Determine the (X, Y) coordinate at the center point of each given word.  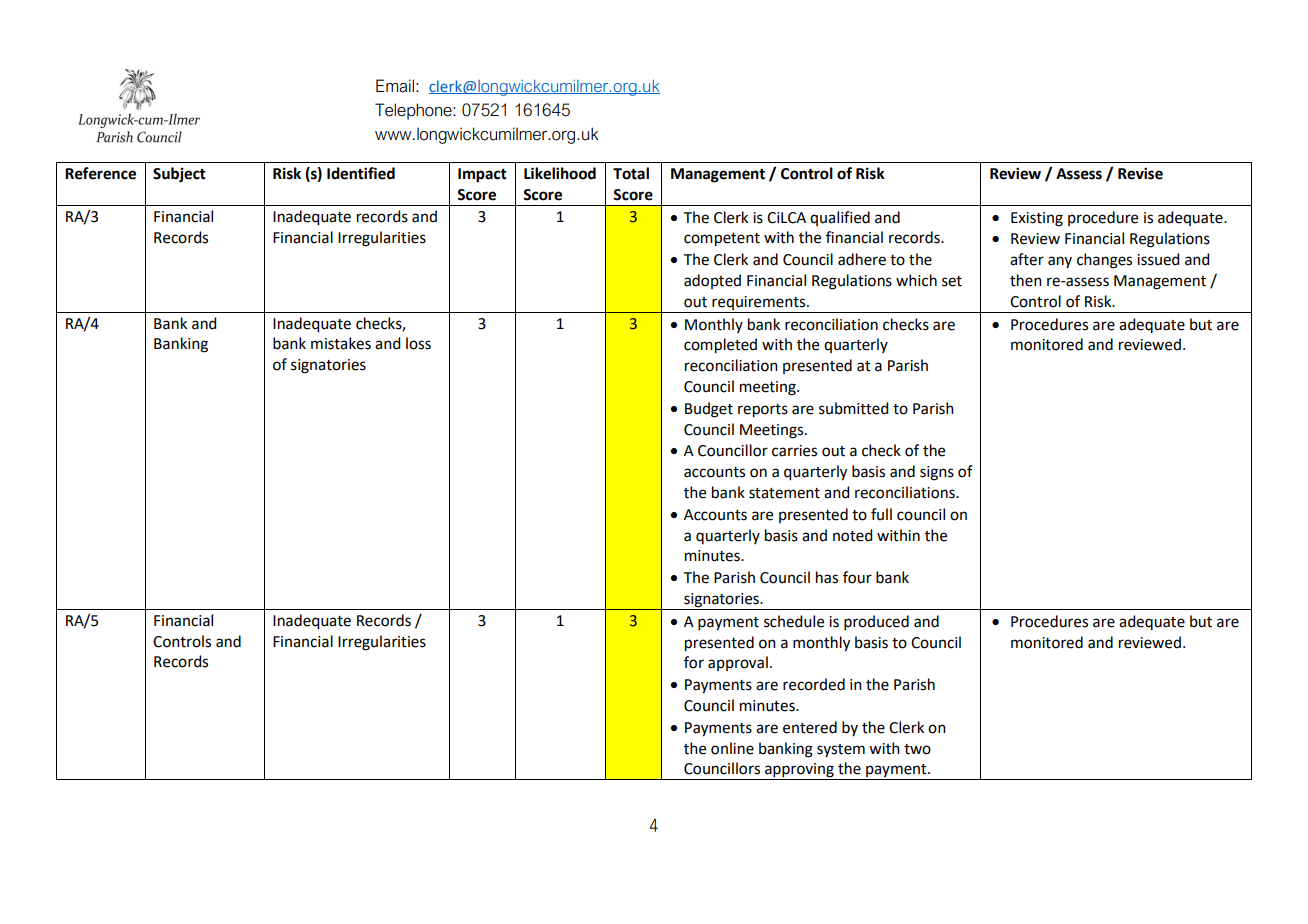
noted (852, 535)
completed (720, 346)
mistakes (341, 343)
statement (784, 493)
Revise (1140, 173)
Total (631, 173)
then (1026, 280)
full (881, 514)
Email (395, 86)
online (732, 748)
